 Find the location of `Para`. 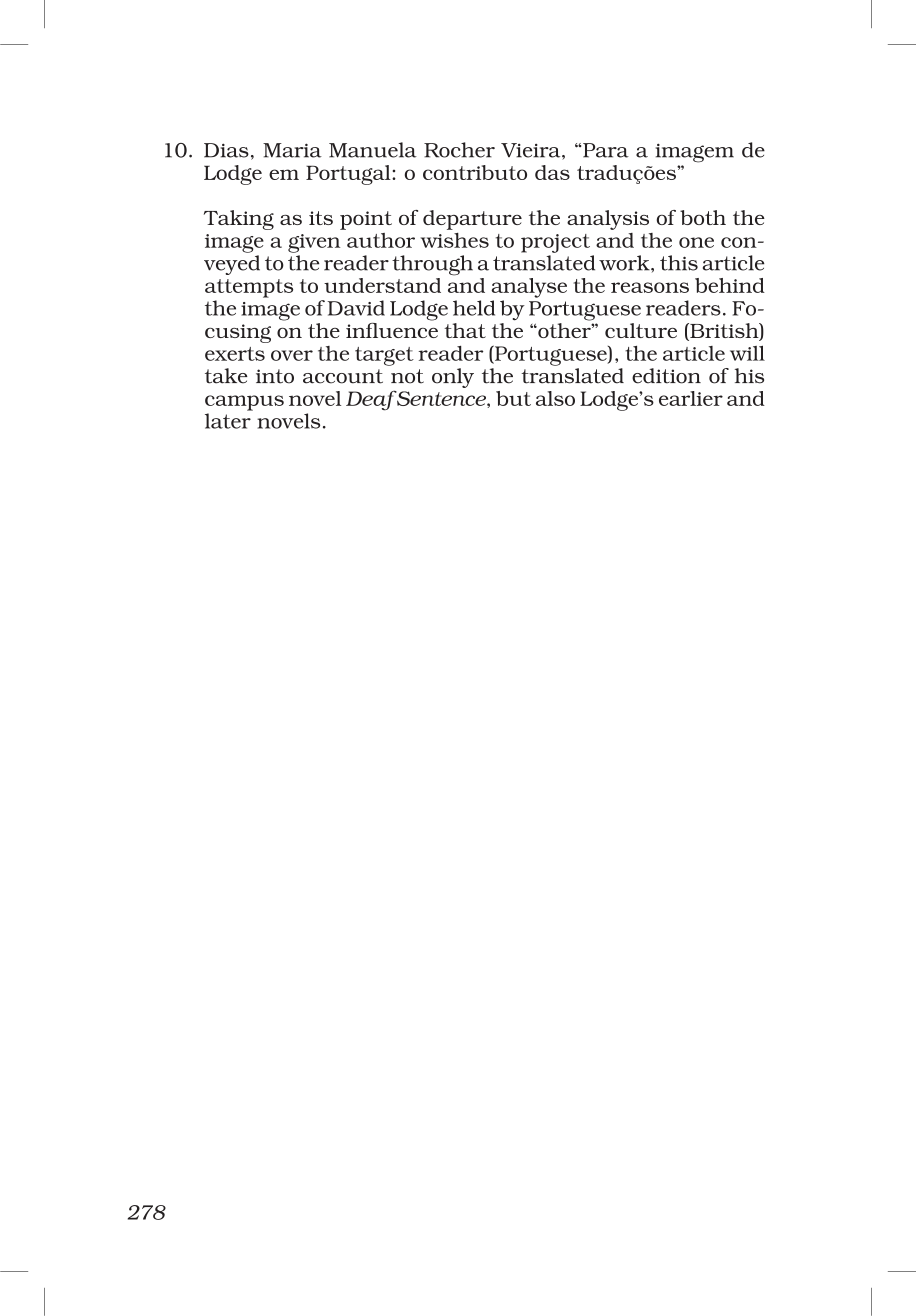

Para is located at coordinates (606, 150).
